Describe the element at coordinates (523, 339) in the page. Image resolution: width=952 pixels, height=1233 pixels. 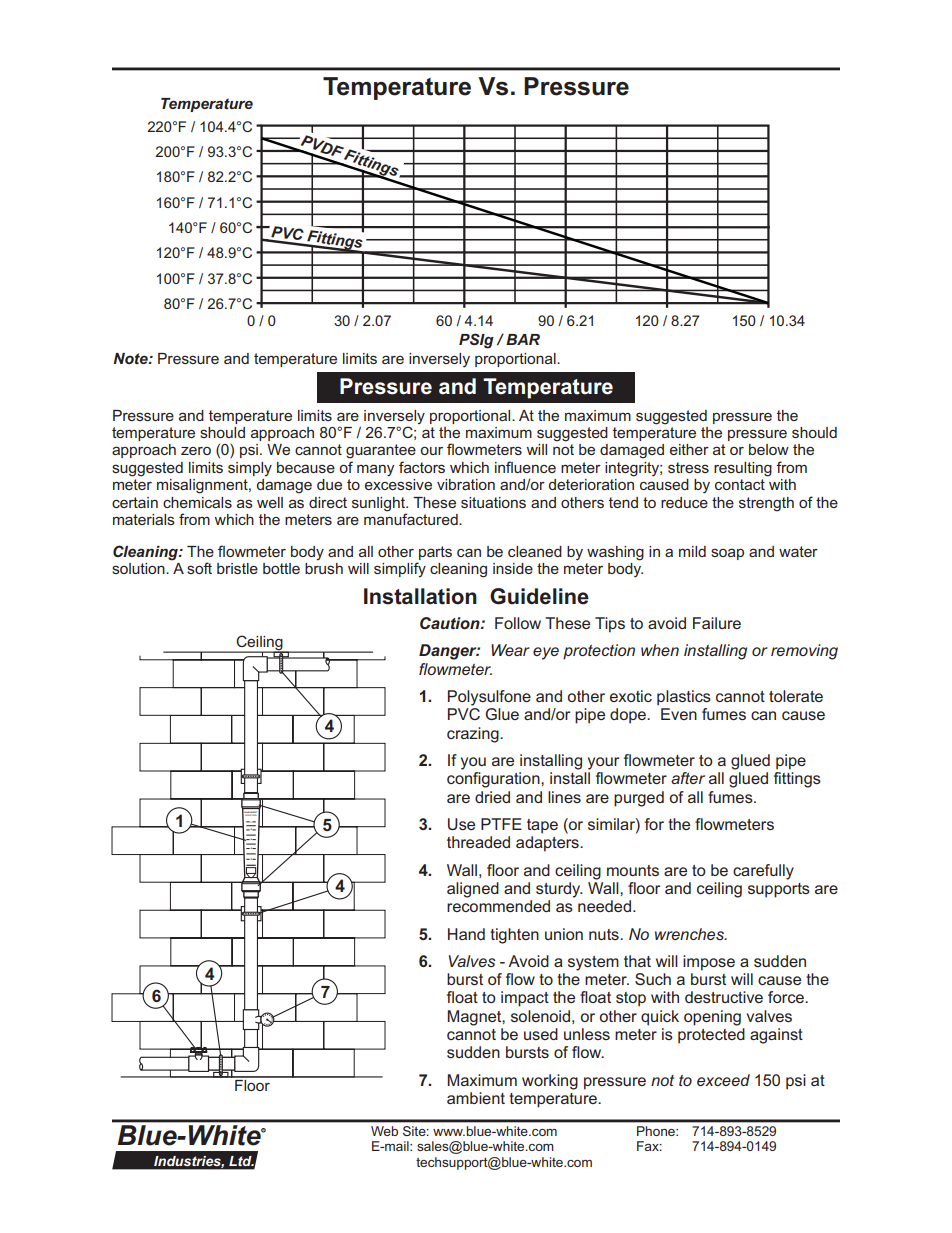
I see `BAR` at that location.
